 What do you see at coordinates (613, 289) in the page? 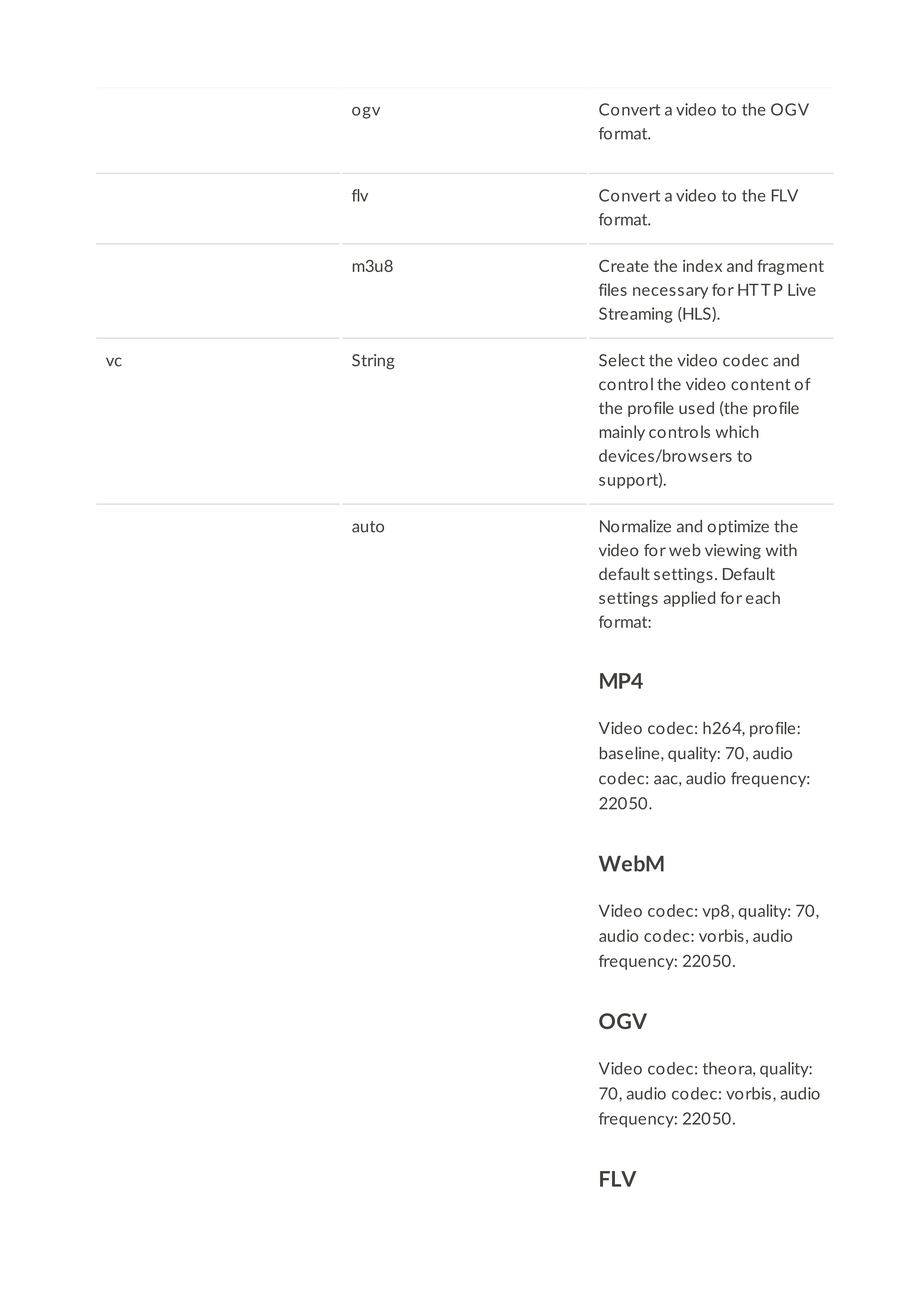
I see `files` at bounding box center [613, 289].
